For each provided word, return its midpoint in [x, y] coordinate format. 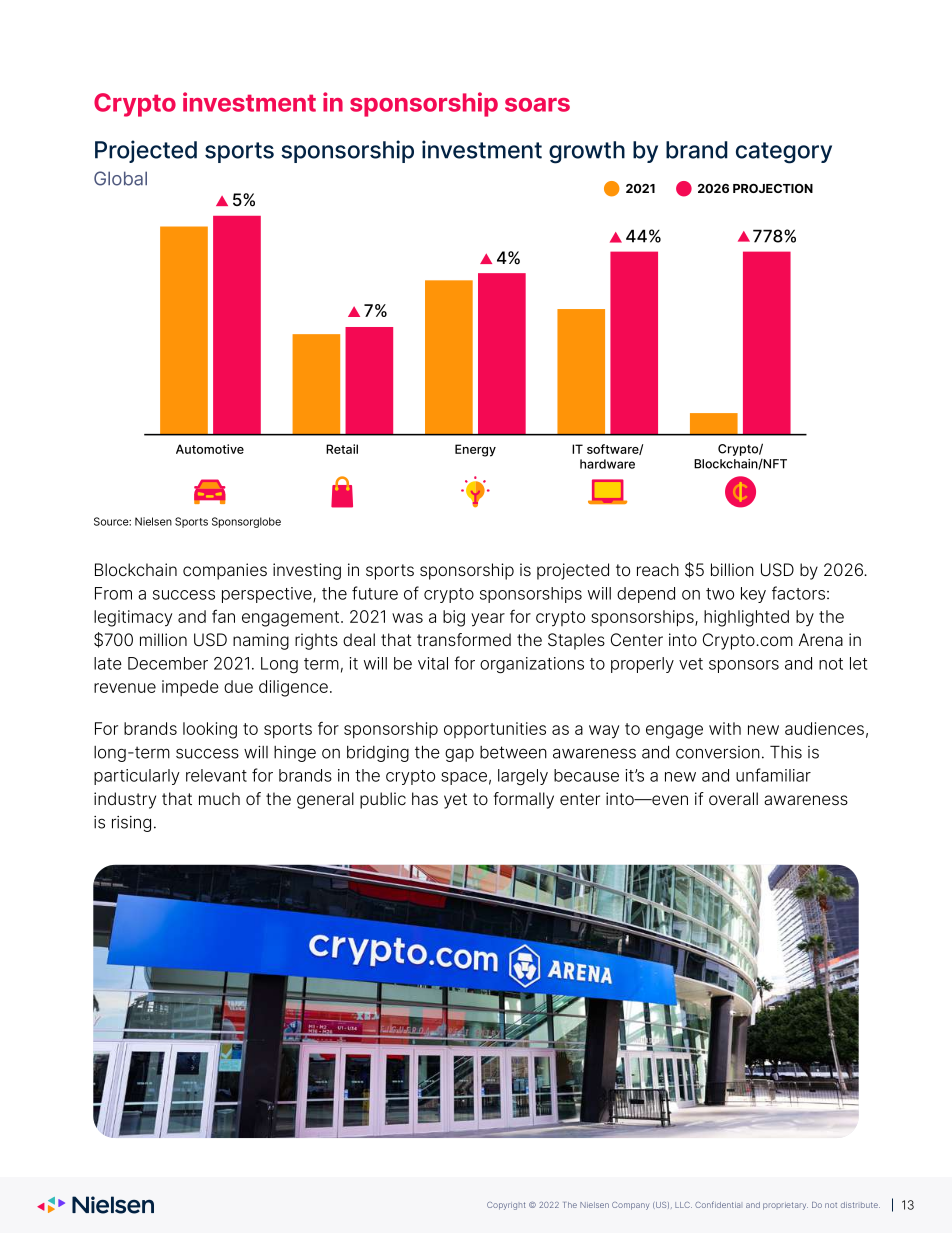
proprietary [785, 1206]
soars [537, 105]
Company [630, 1206]
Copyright [506, 1206]
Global [120, 178]
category [784, 153]
